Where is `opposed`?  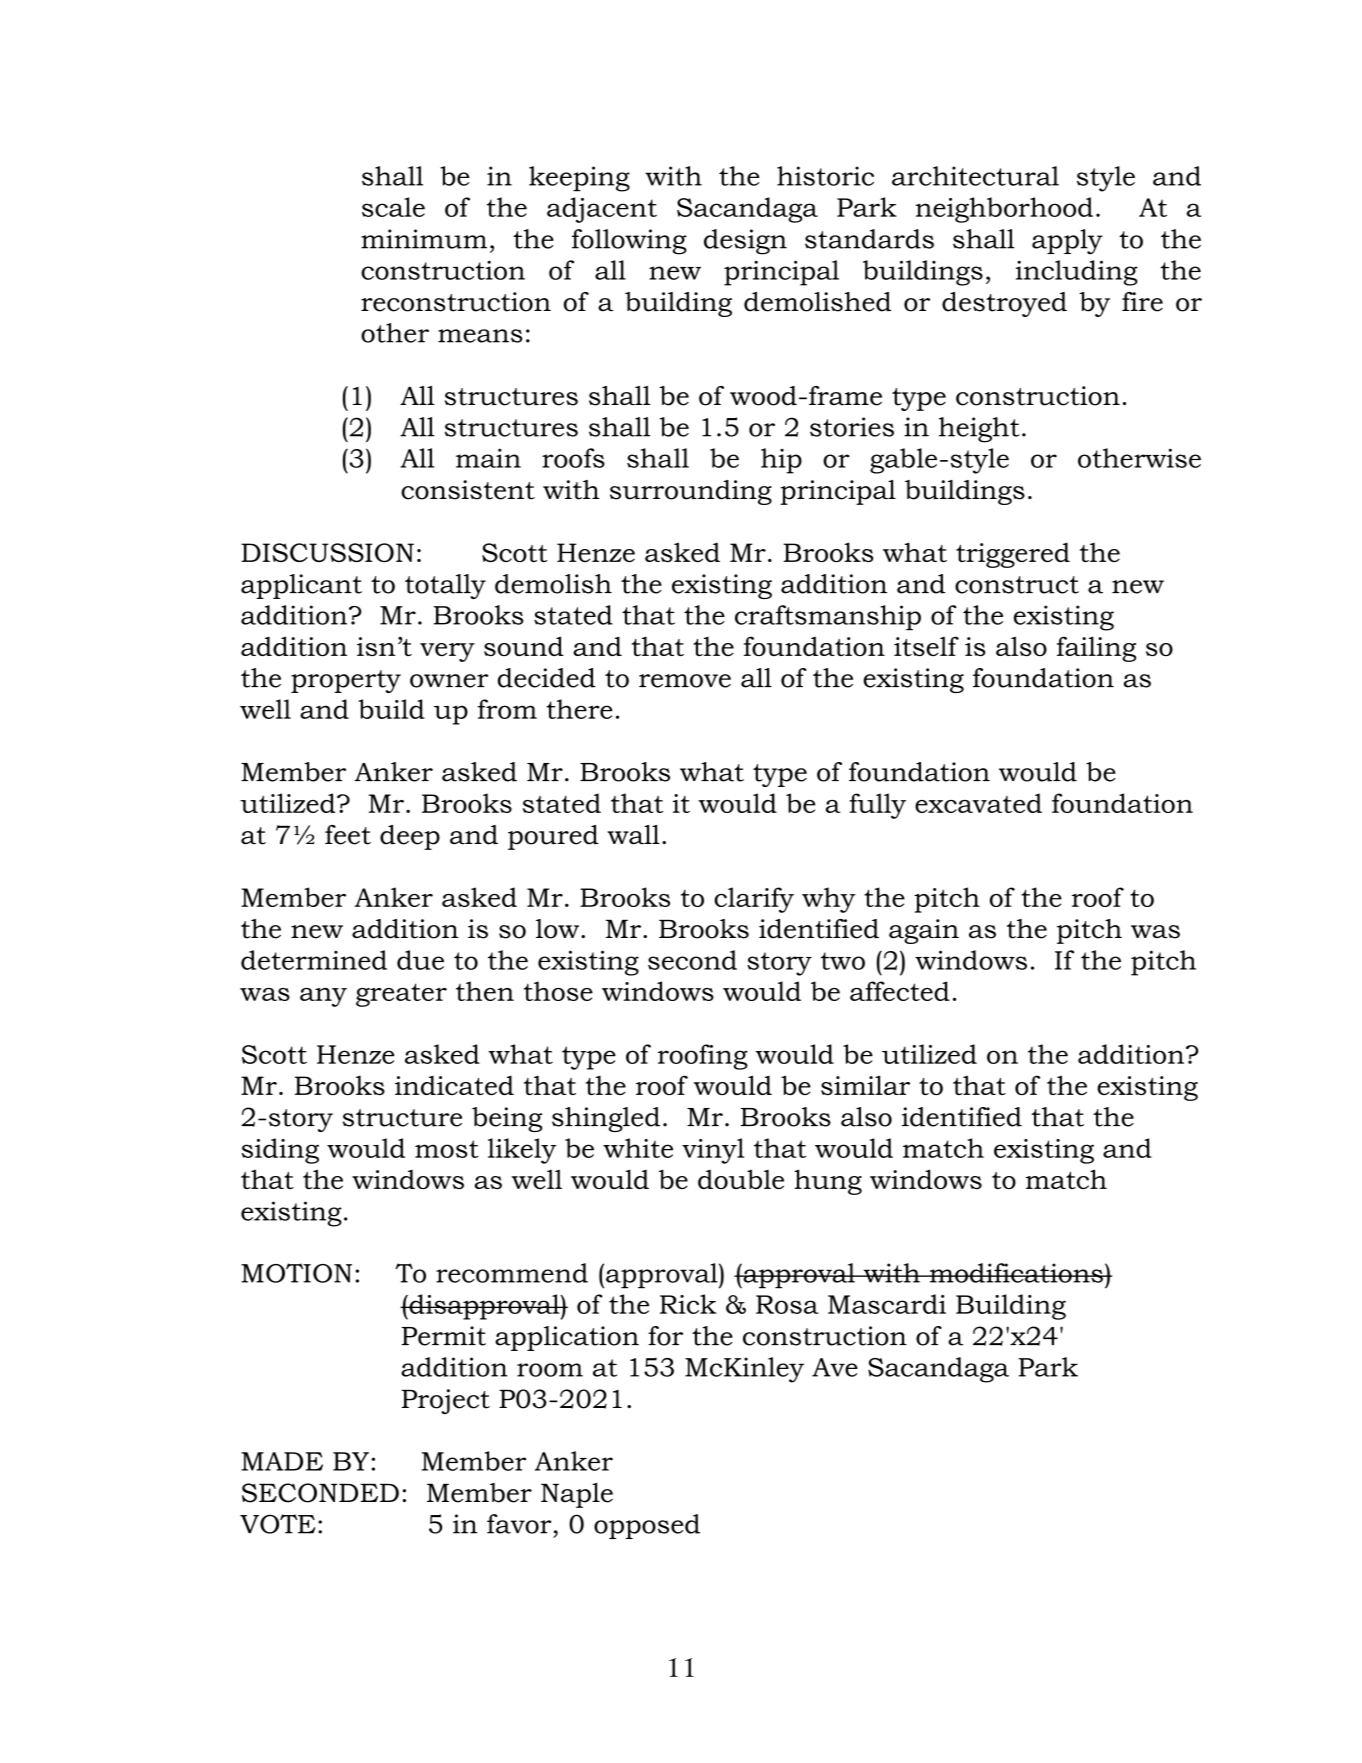
opposed is located at coordinates (647, 1526).
